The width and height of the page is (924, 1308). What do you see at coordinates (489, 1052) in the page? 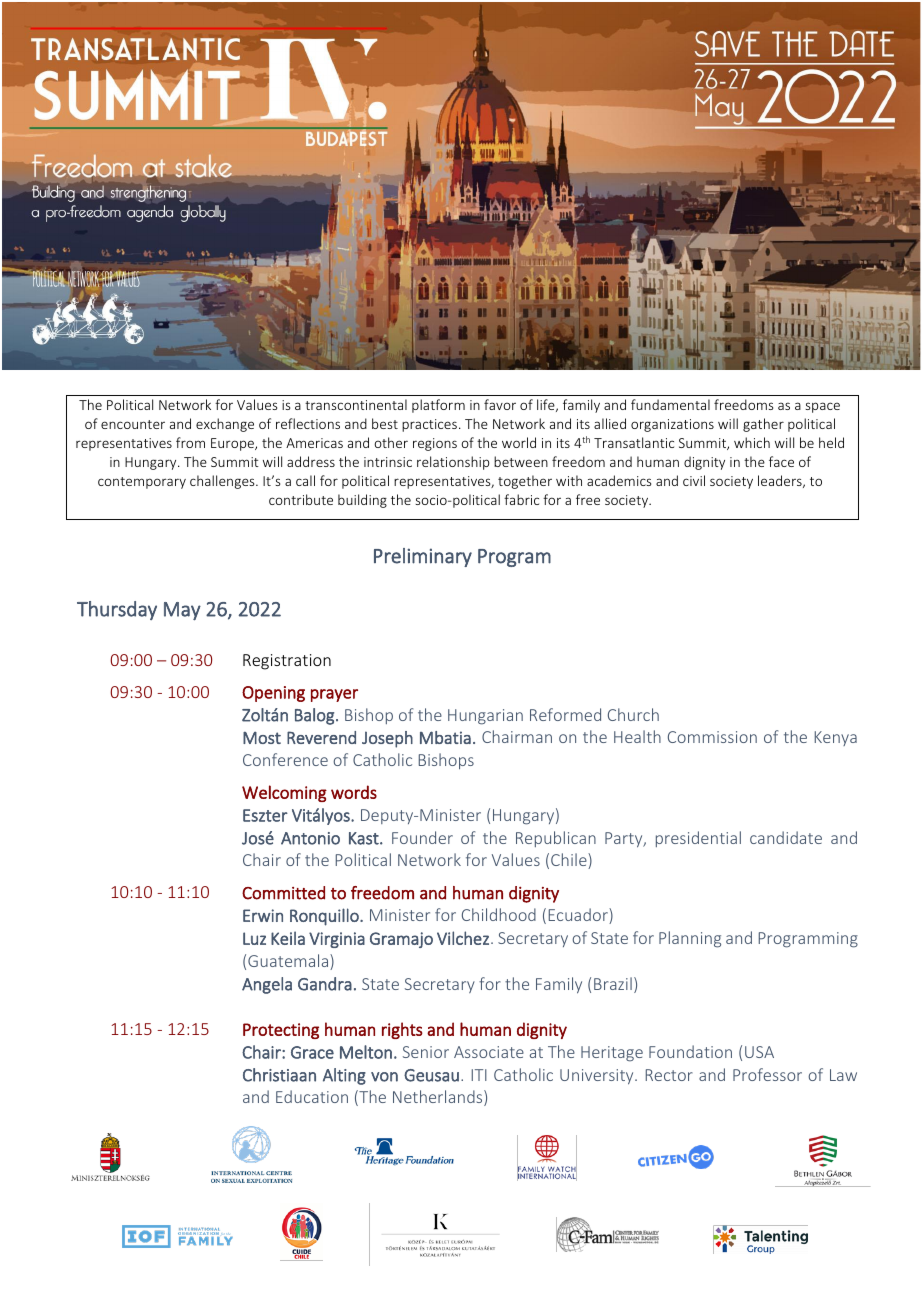
I see `Associate` at bounding box center [489, 1052].
